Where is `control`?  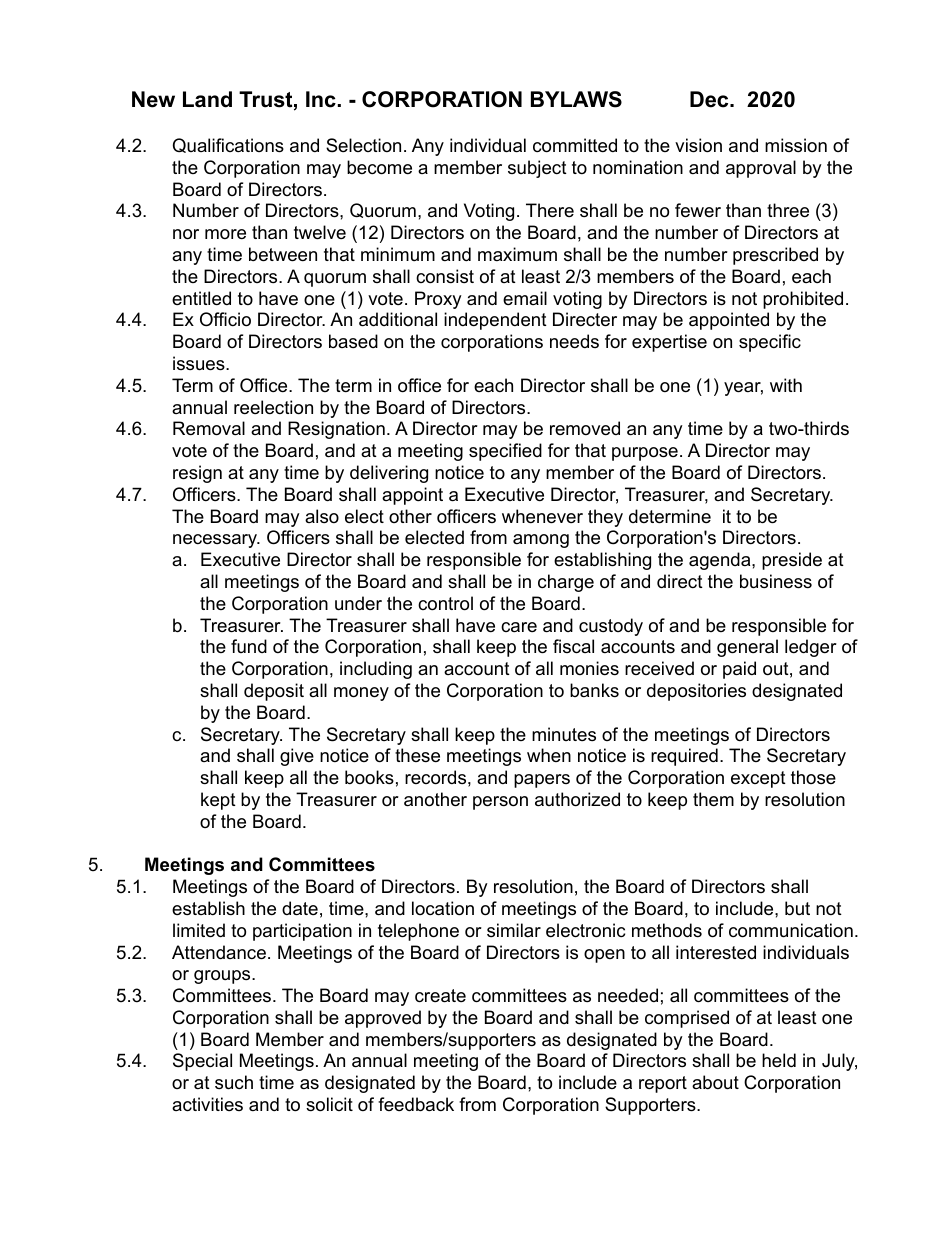
control is located at coordinates (445, 603).
